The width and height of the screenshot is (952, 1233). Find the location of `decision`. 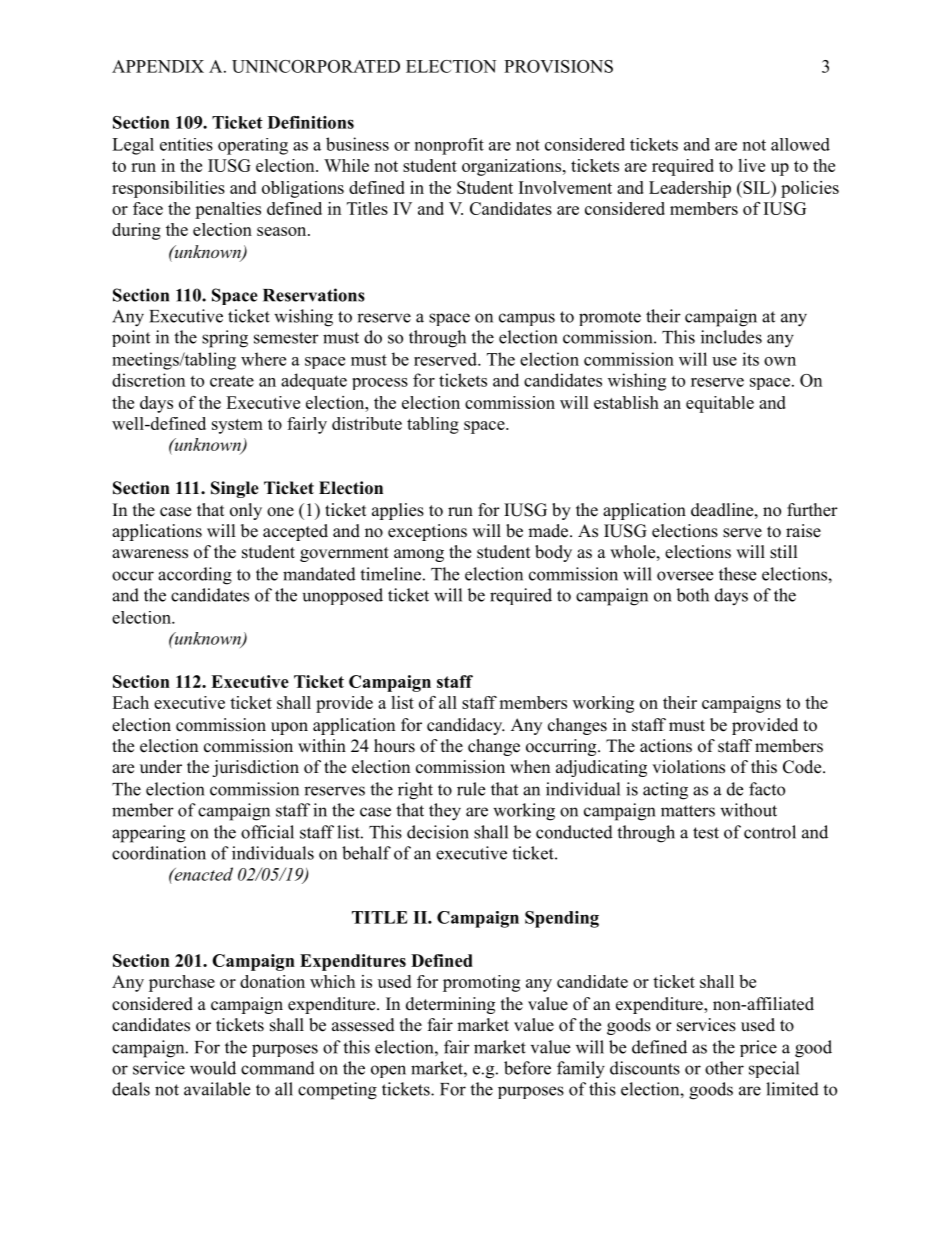

decision is located at coordinates (438, 832).
